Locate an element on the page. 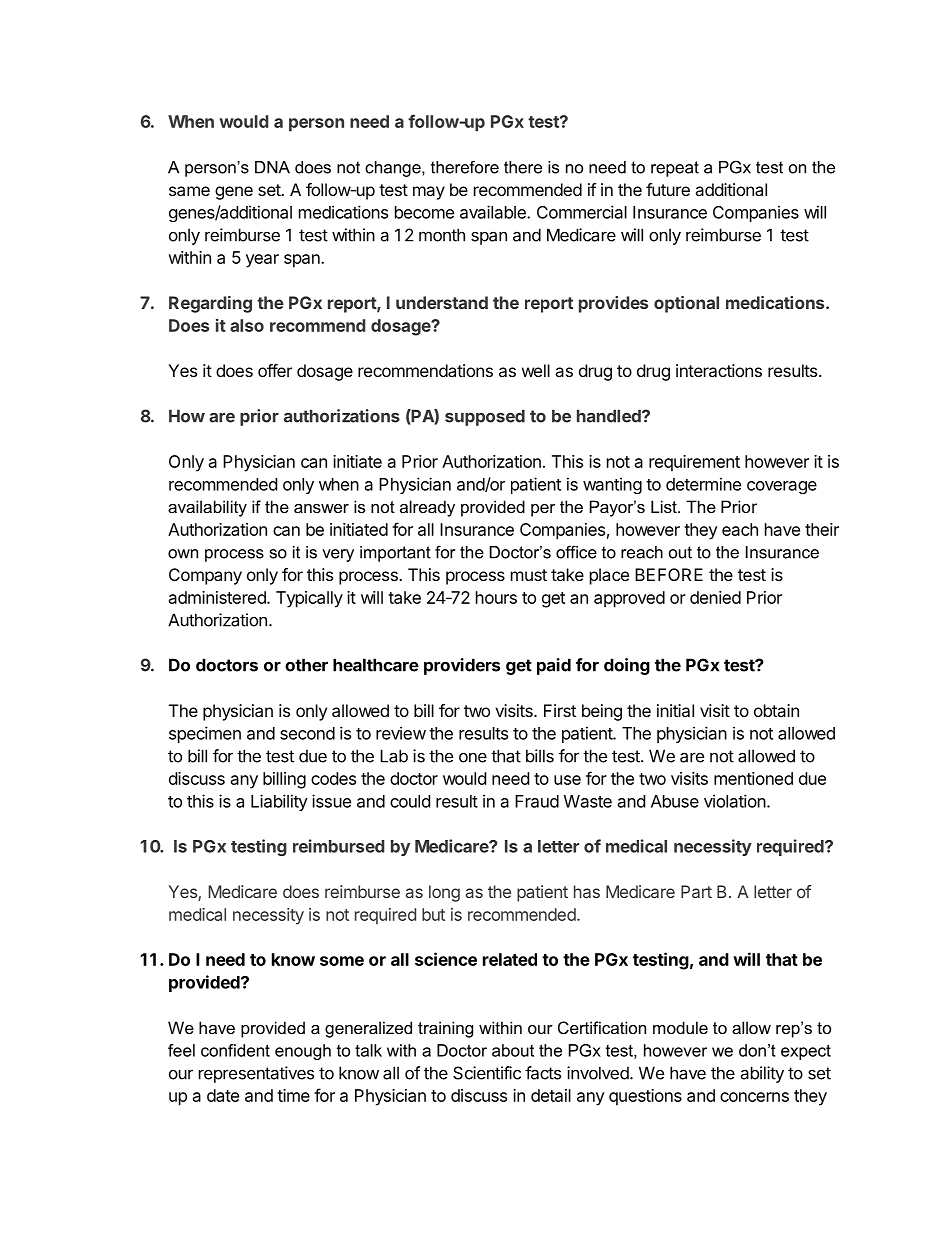 The height and width of the page is (1233, 952). administered is located at coordinates (218, 597).
